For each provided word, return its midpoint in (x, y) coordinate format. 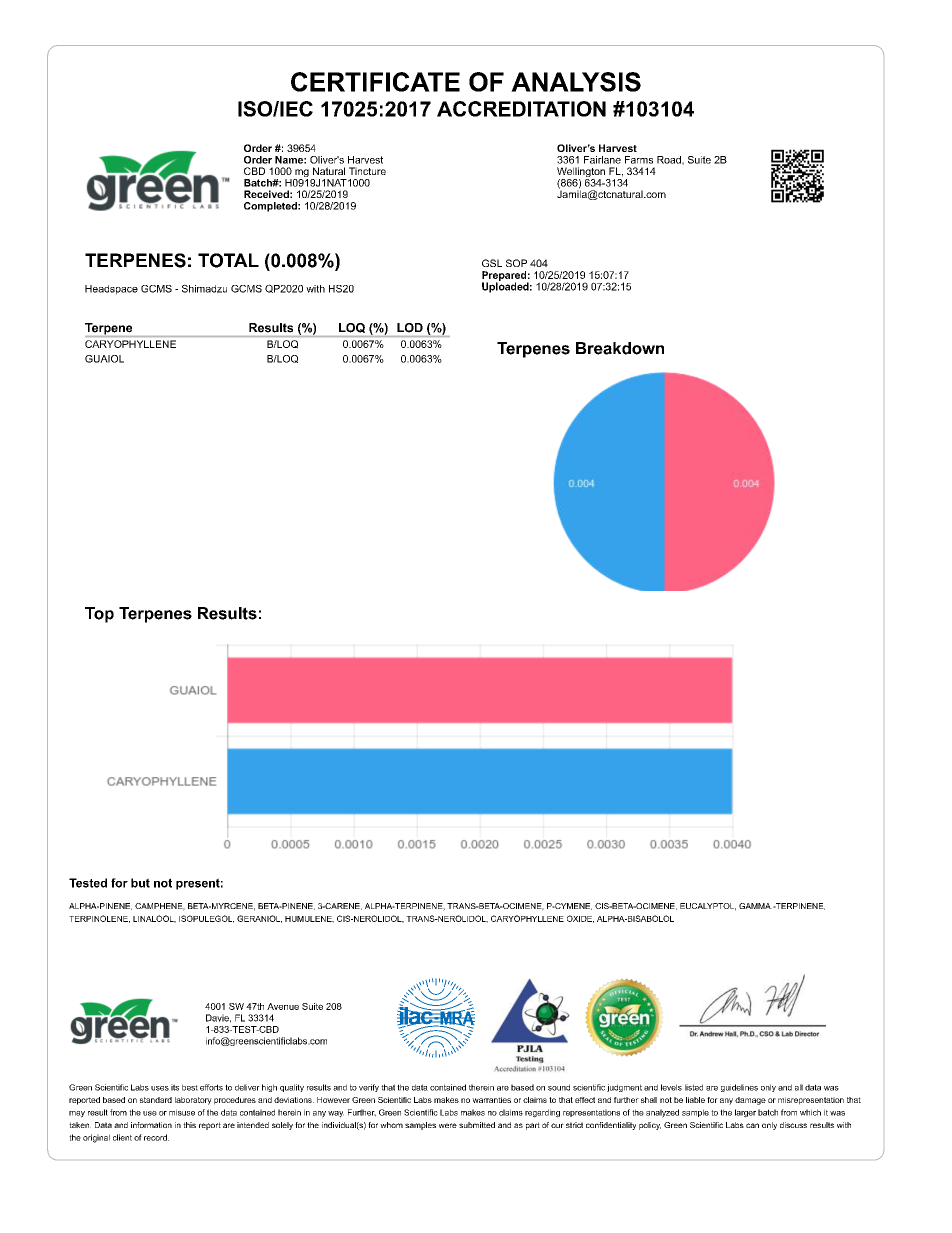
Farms (639, 160)
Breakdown (620, 348)
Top (99, 615)
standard (156, 1100)
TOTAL (228, 260)
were (448, 1125)
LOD (410, 327)
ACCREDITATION (521, 109)
